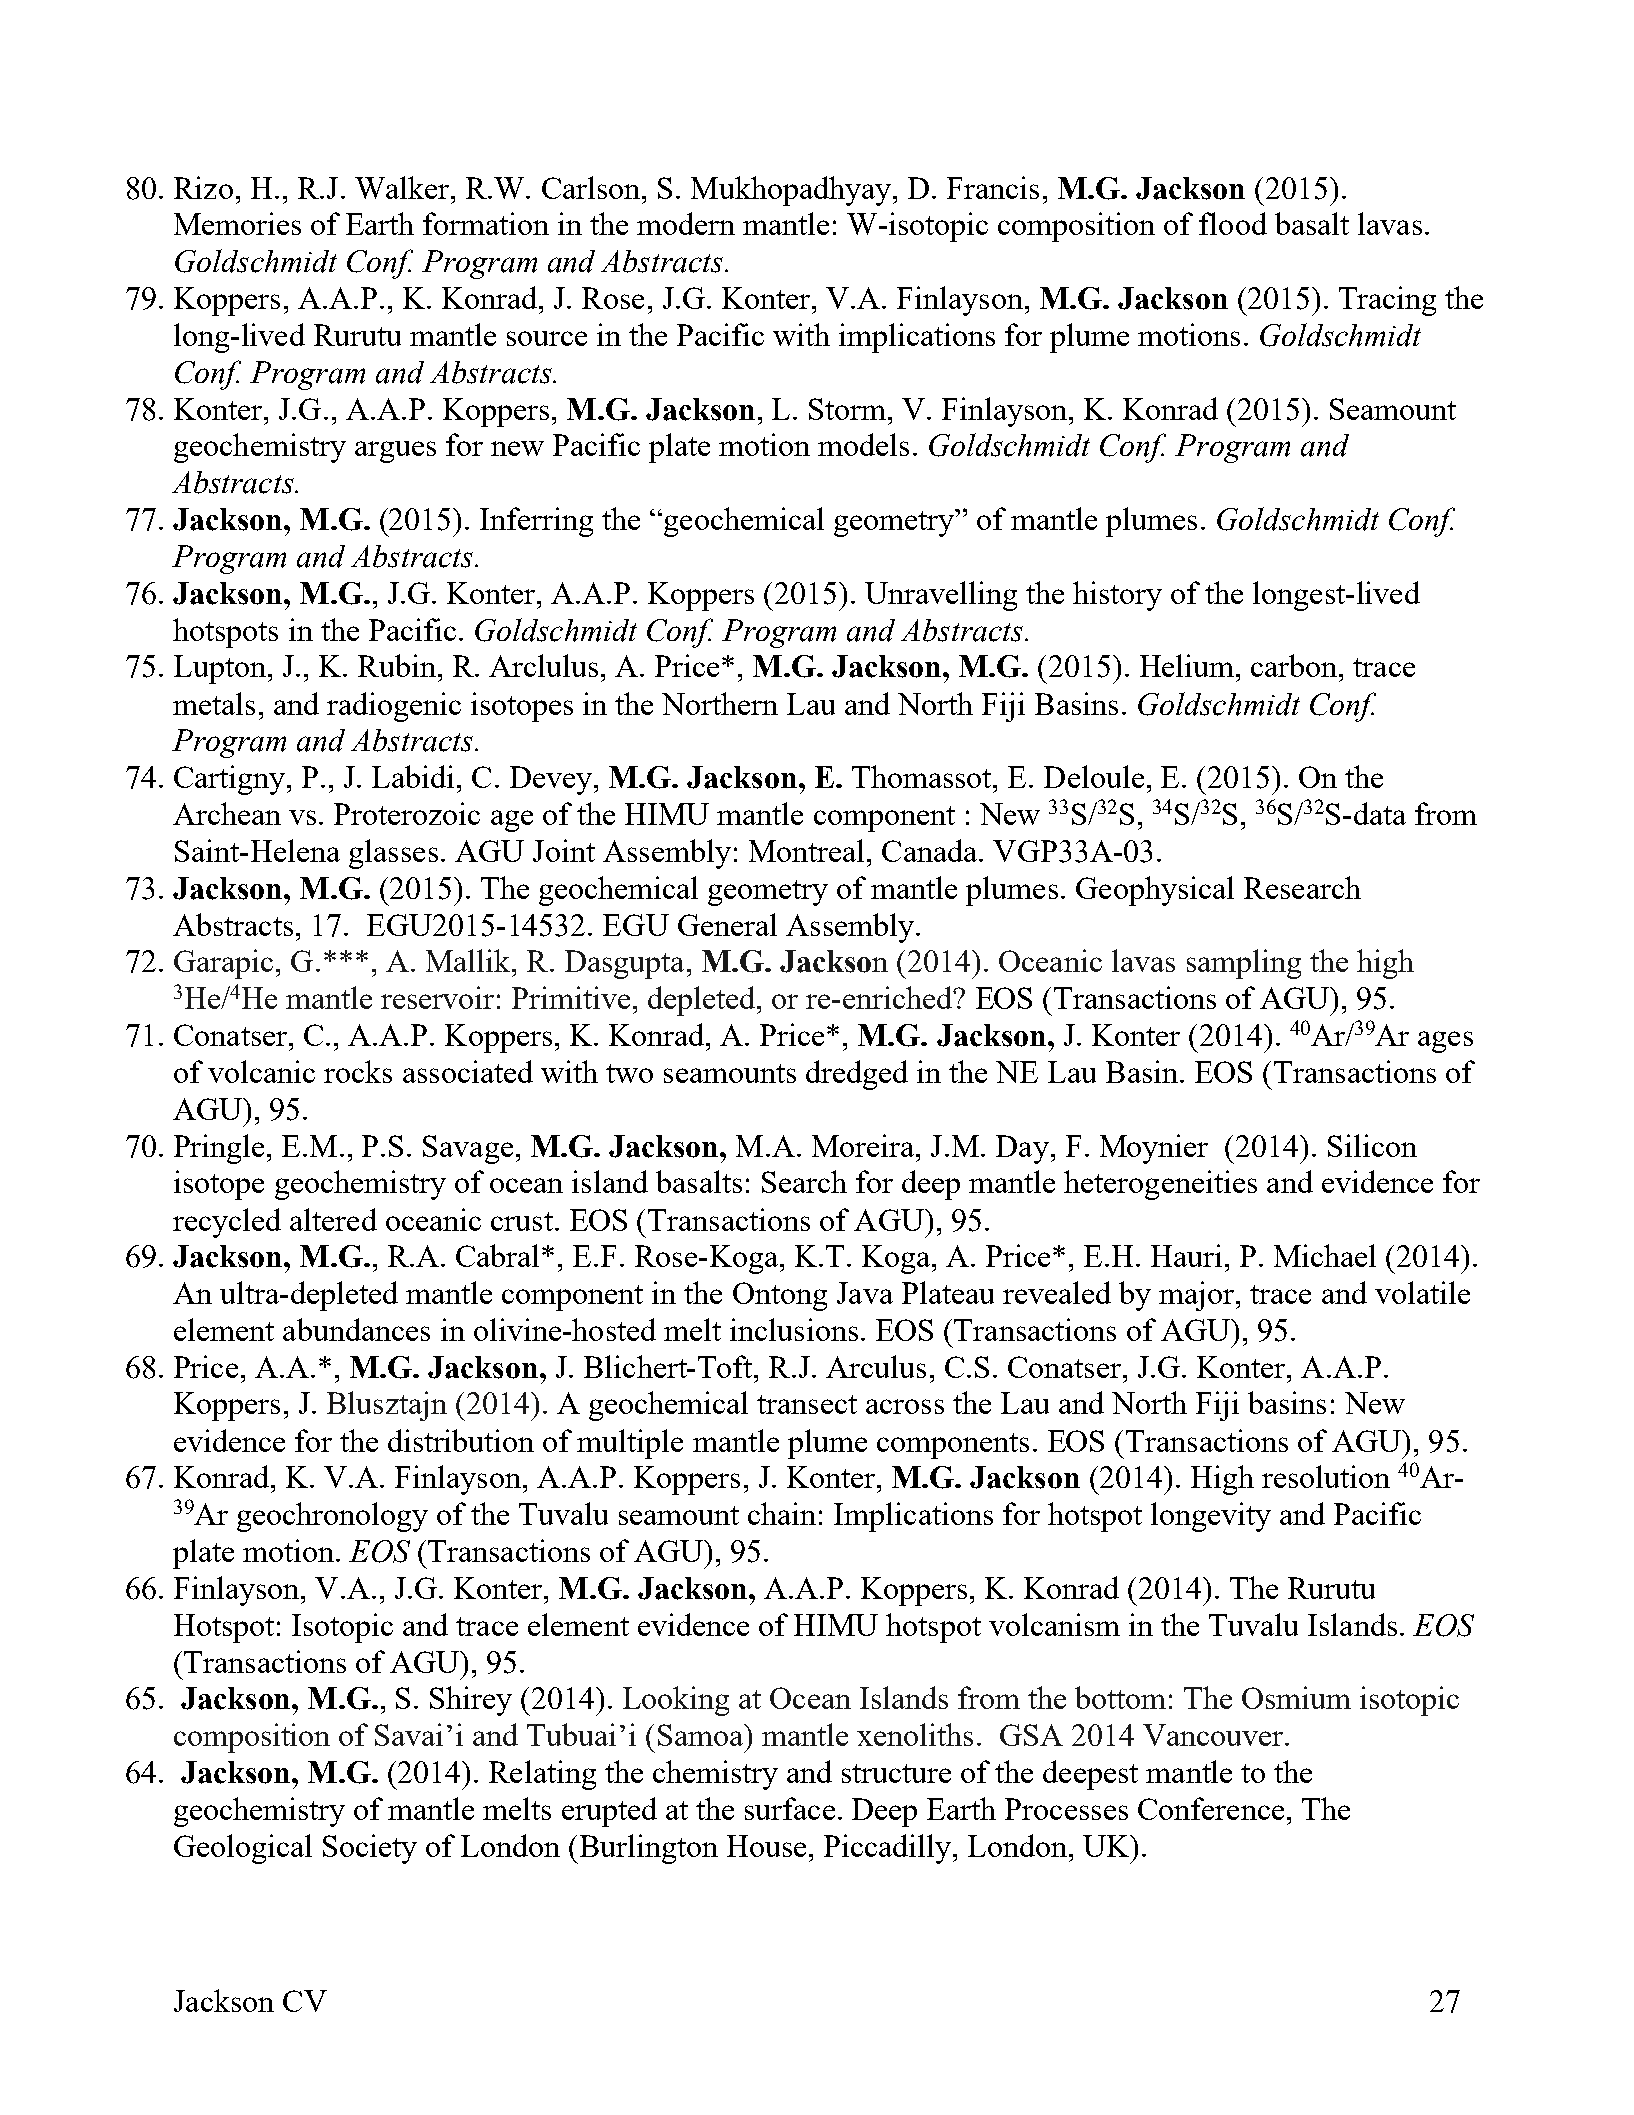  I want to click on Montreal, so click(806, 850).
